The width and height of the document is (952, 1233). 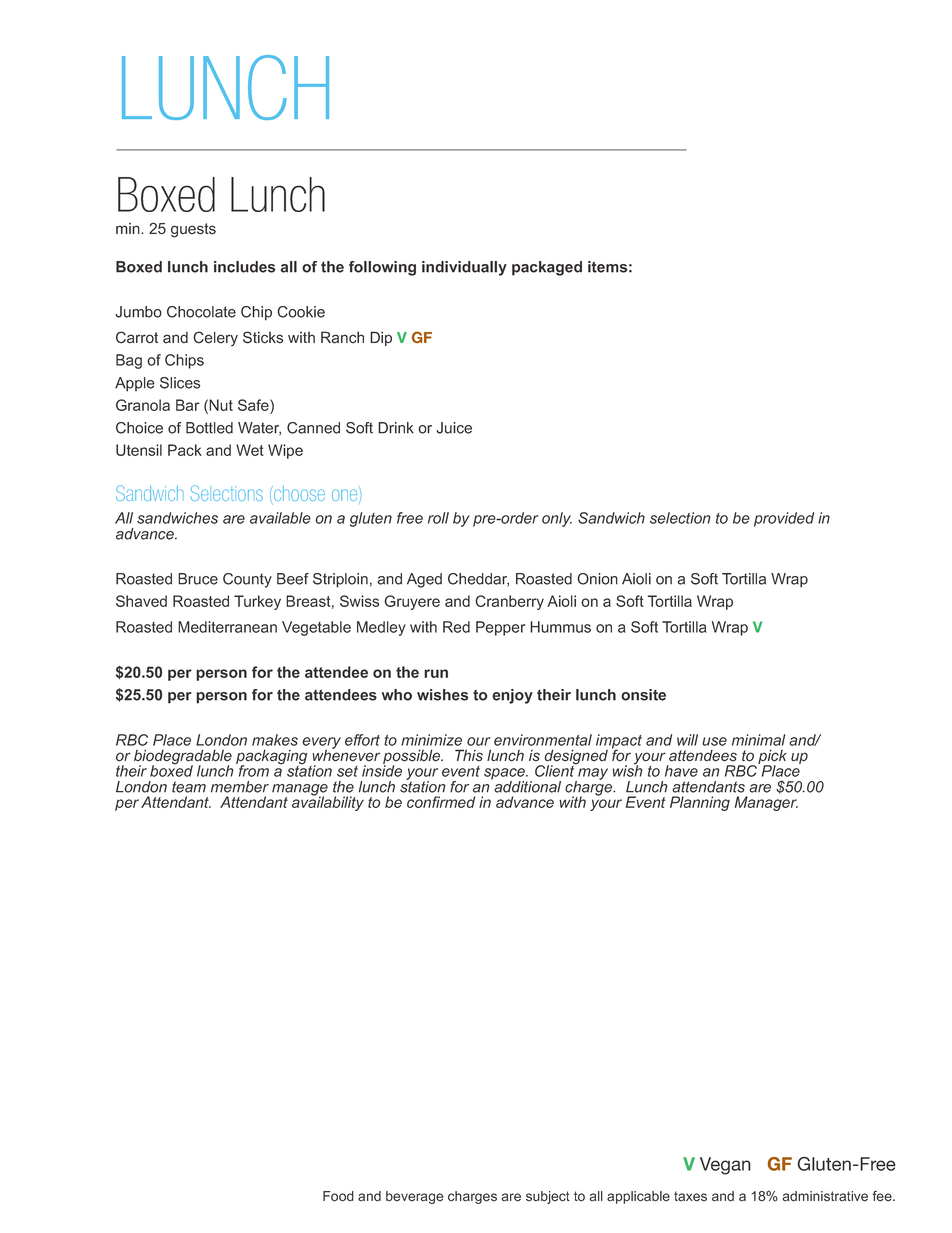 What do you see at coordinates (526, 786) in the document?
I see `additional` at bounding box center [526, 786].
